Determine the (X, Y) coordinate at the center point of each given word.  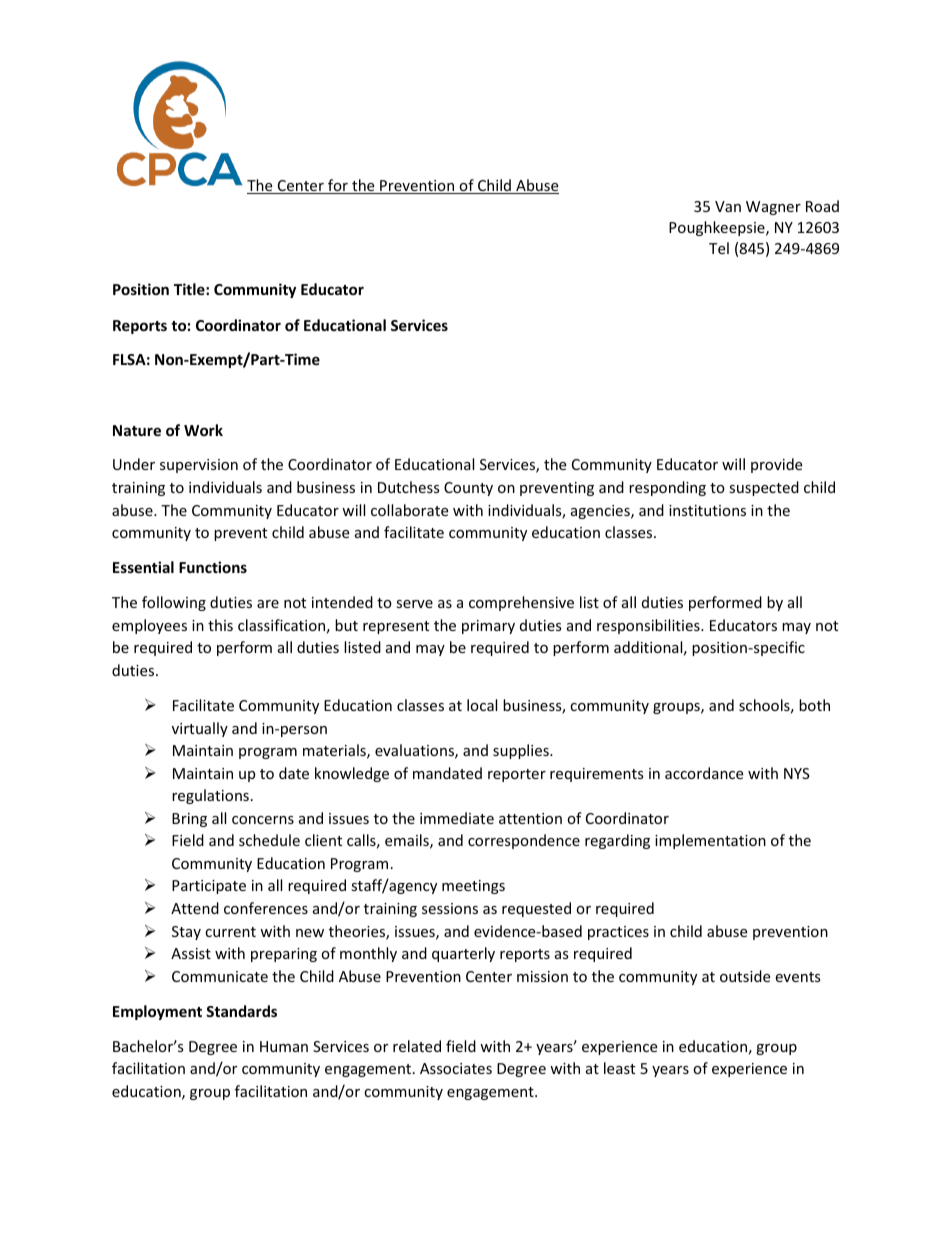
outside (745, 976)
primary (488, 627)
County (468, 489)
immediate (457, 818)
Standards (241, 1011)
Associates (456, 1068)
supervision (199, 466)
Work (203, 430)
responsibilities (649, 626)
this (220, 625)
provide (776, 465)
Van (728, 206)
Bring (189, 820)
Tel (719, 248)
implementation (710, 841)
